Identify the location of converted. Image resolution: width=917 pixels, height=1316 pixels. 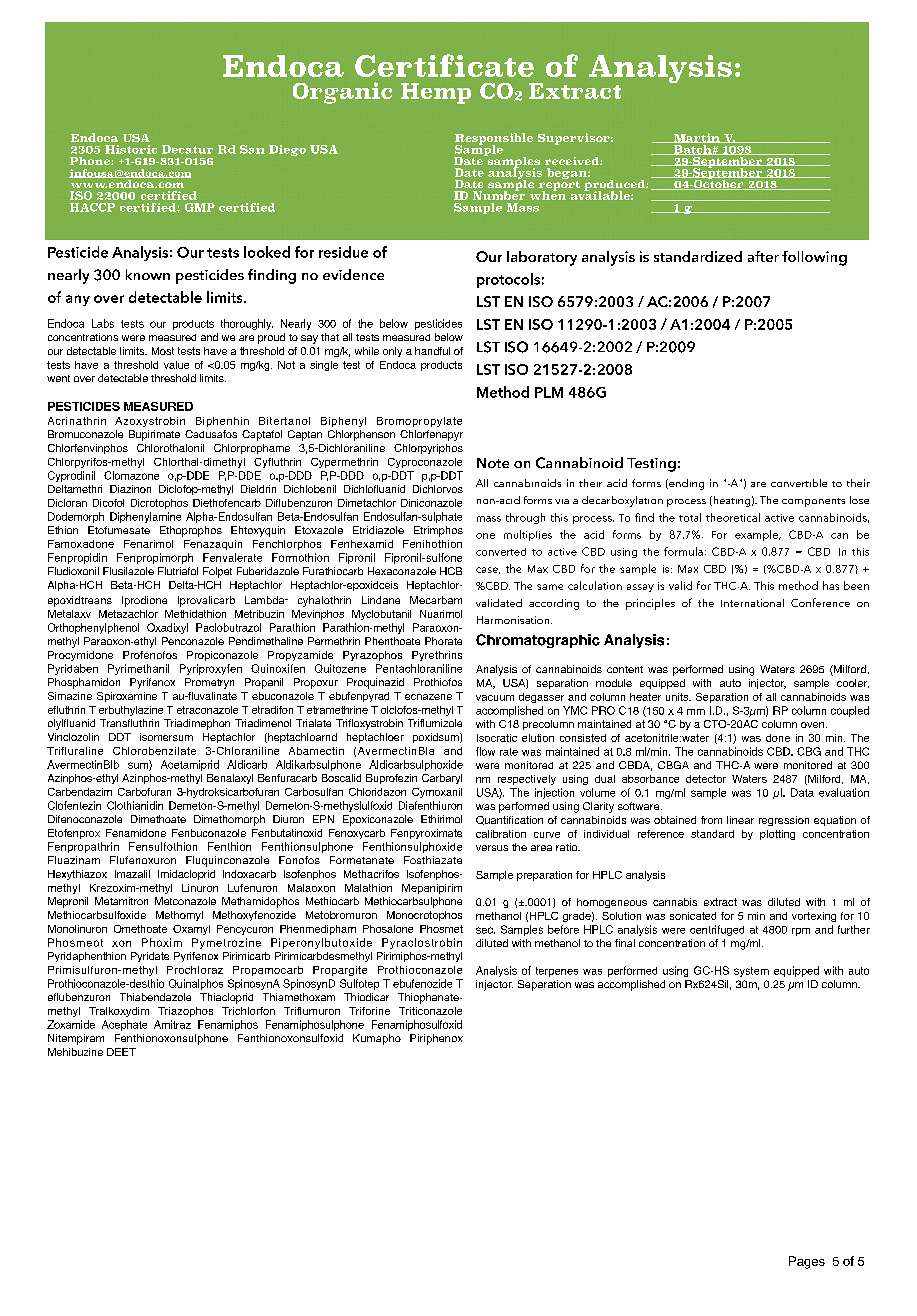
(501, 552).
